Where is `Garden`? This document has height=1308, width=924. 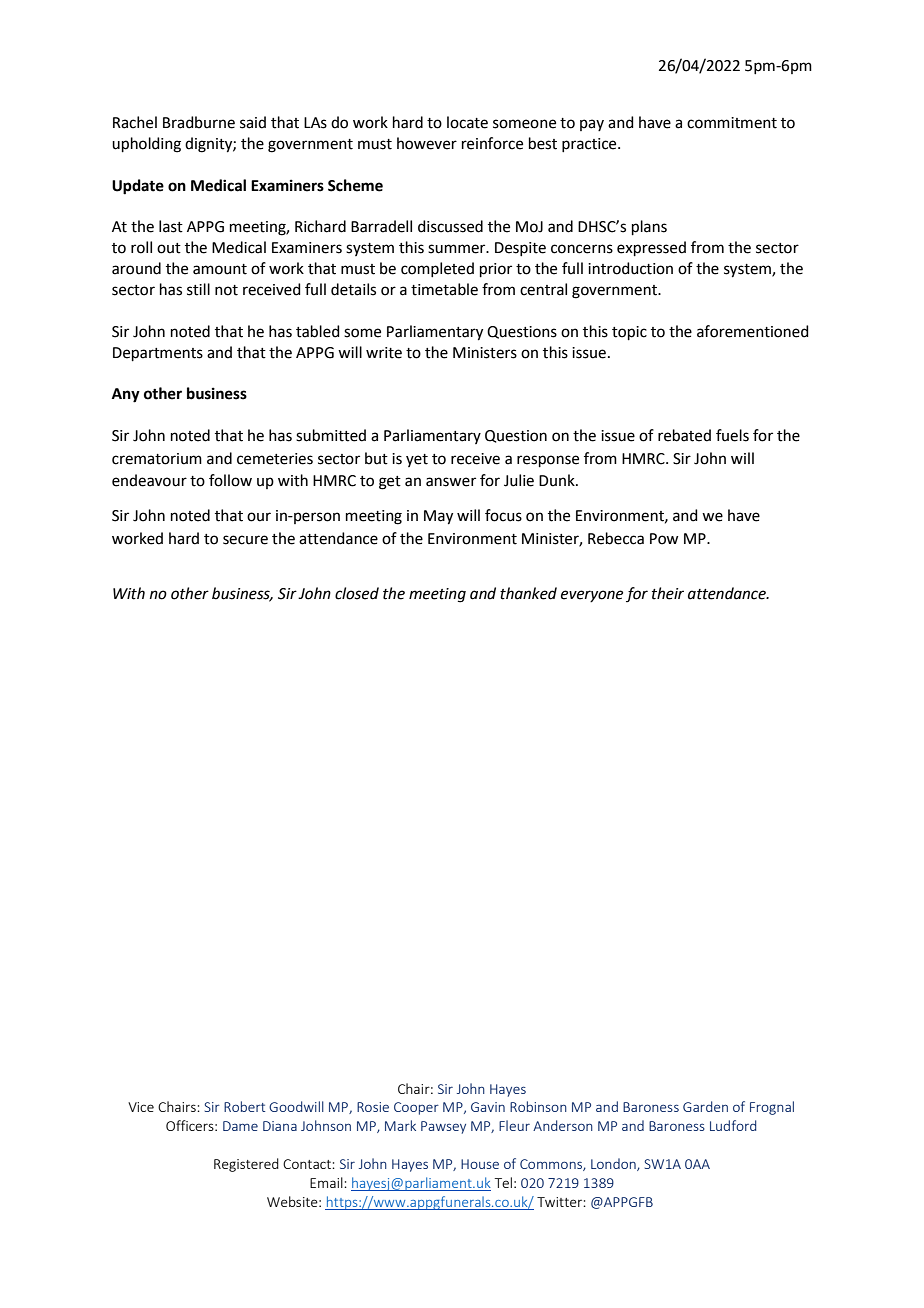 Garden is located at coordinates (705, 1106).
